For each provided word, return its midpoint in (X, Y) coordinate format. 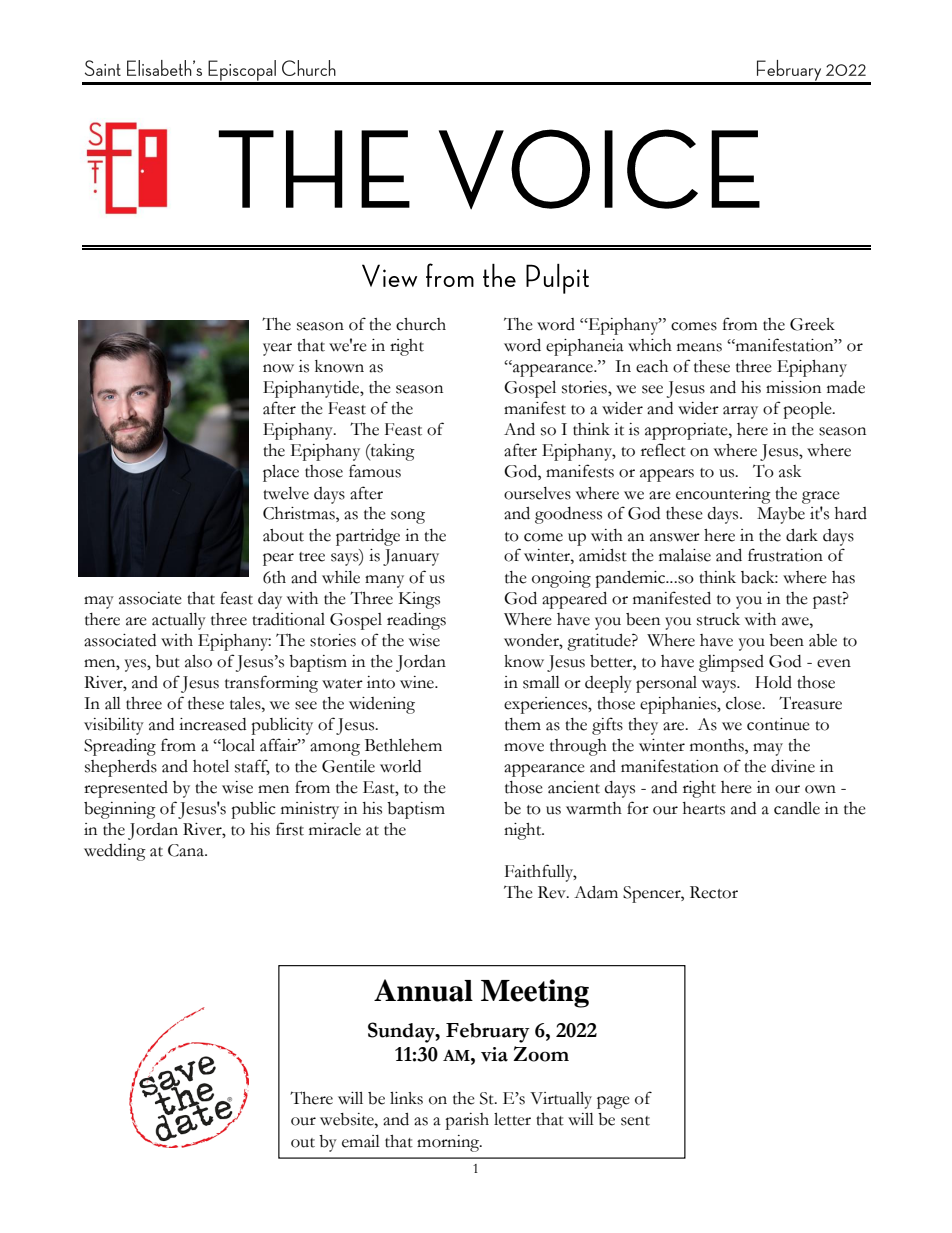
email (361, 1141)
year (277, 349)
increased (212, 724)
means (699, 347)
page (613, 1102)
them (523, 724)
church (421, 324)
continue (778, 724)
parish (467, 1121)
